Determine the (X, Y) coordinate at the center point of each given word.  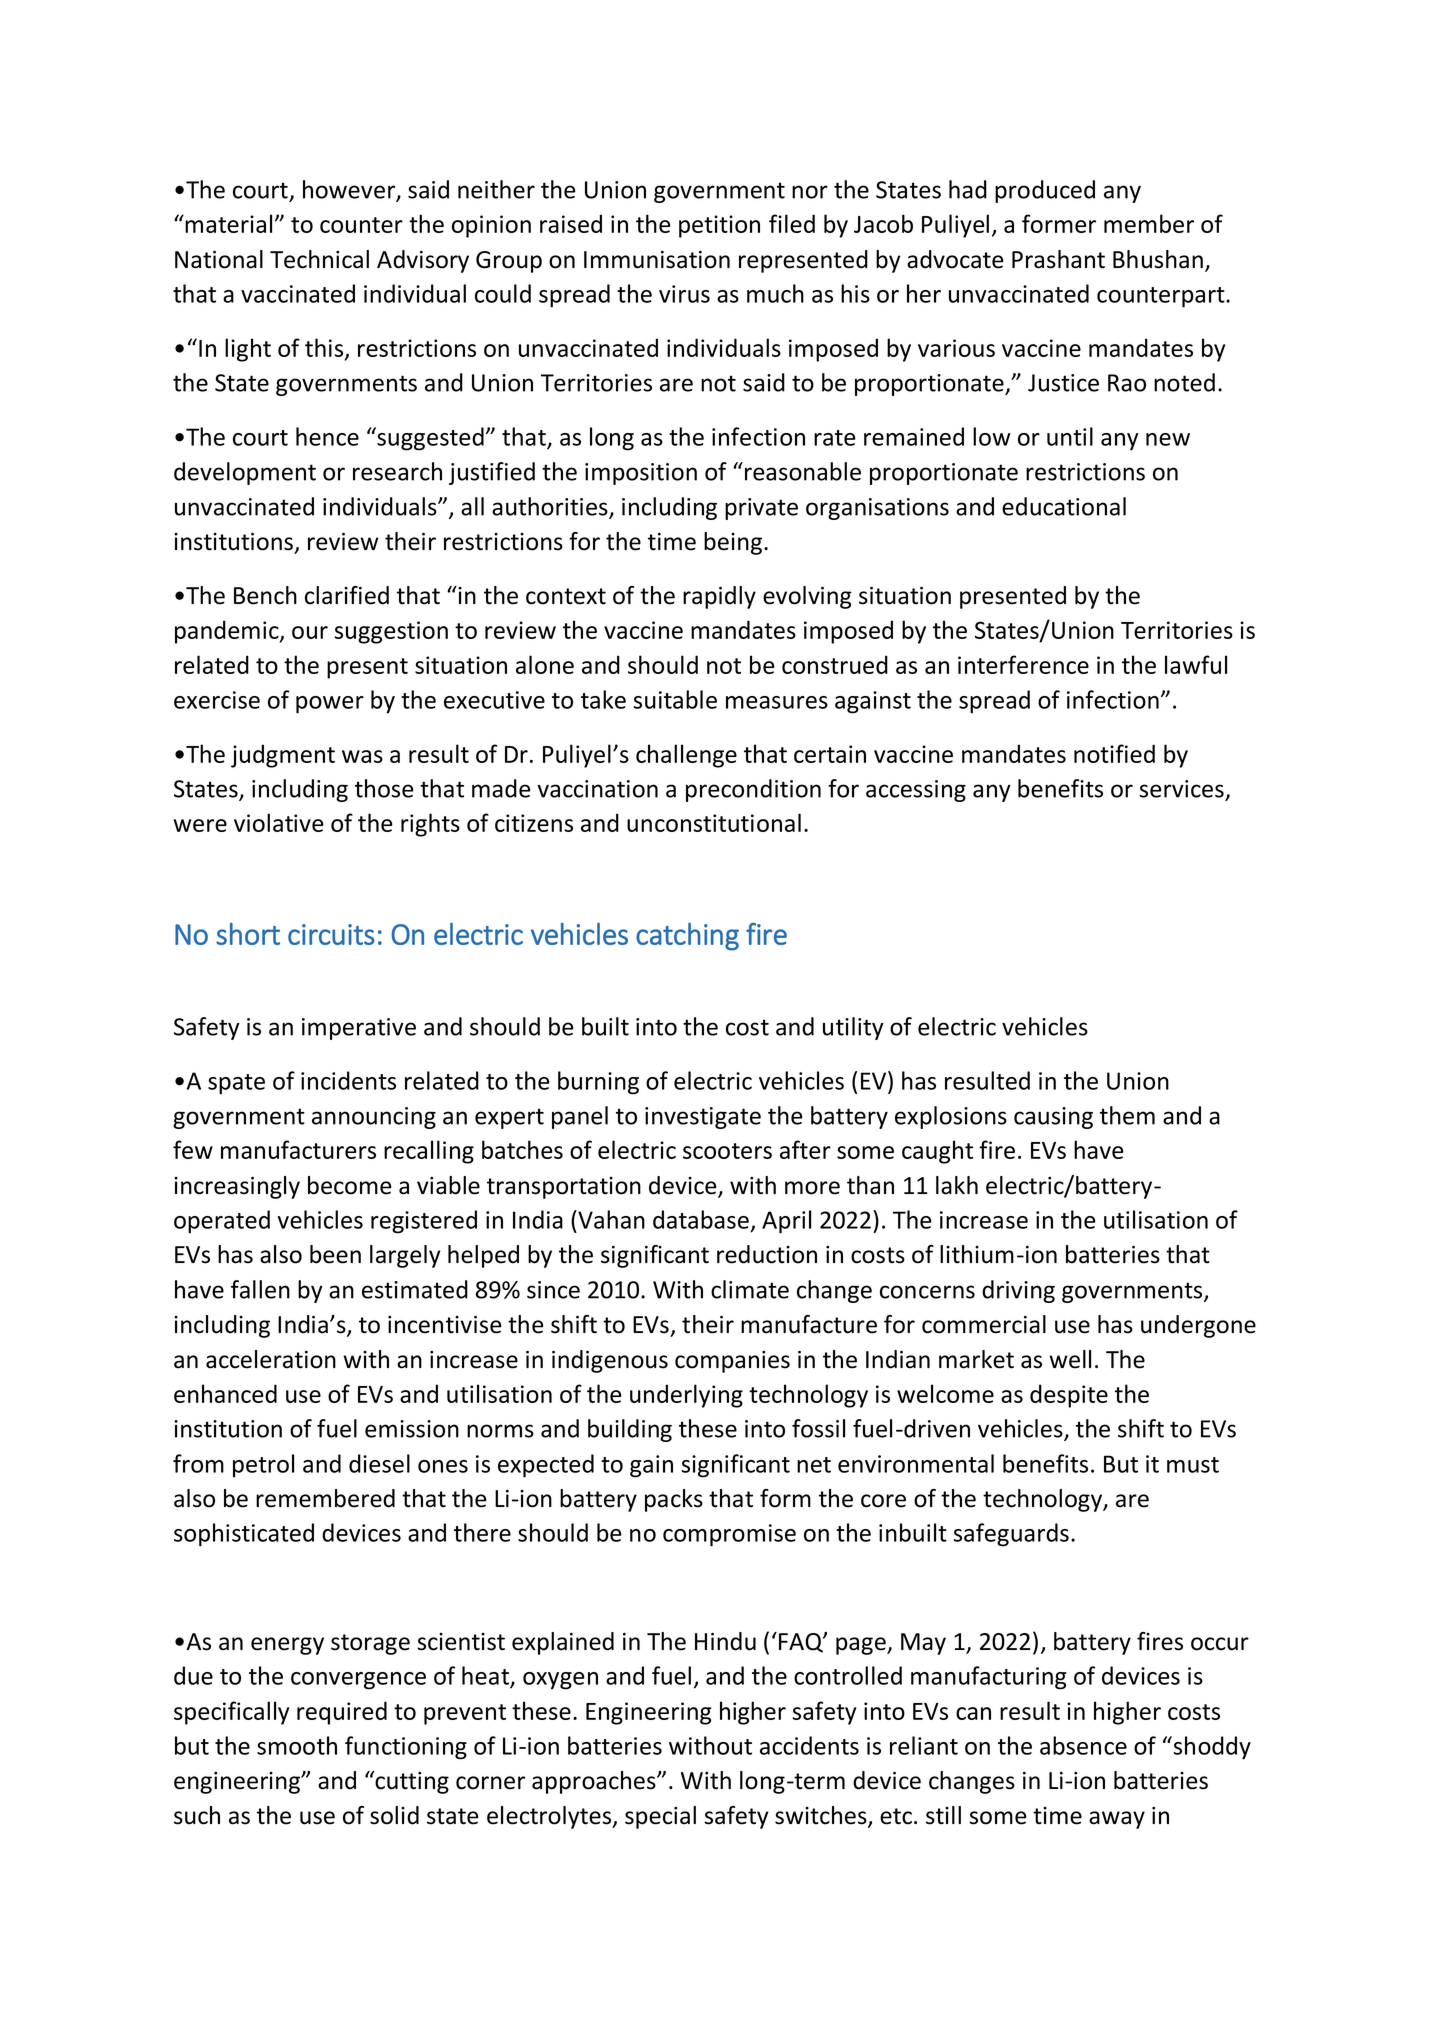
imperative (359, 1029)
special (660, 1817)
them (1127, 1115)
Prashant (1058, 259)
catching (687, 937)
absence (1083, 1745)
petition (719, 226)
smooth (297, 1745)
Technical (319, 259)
